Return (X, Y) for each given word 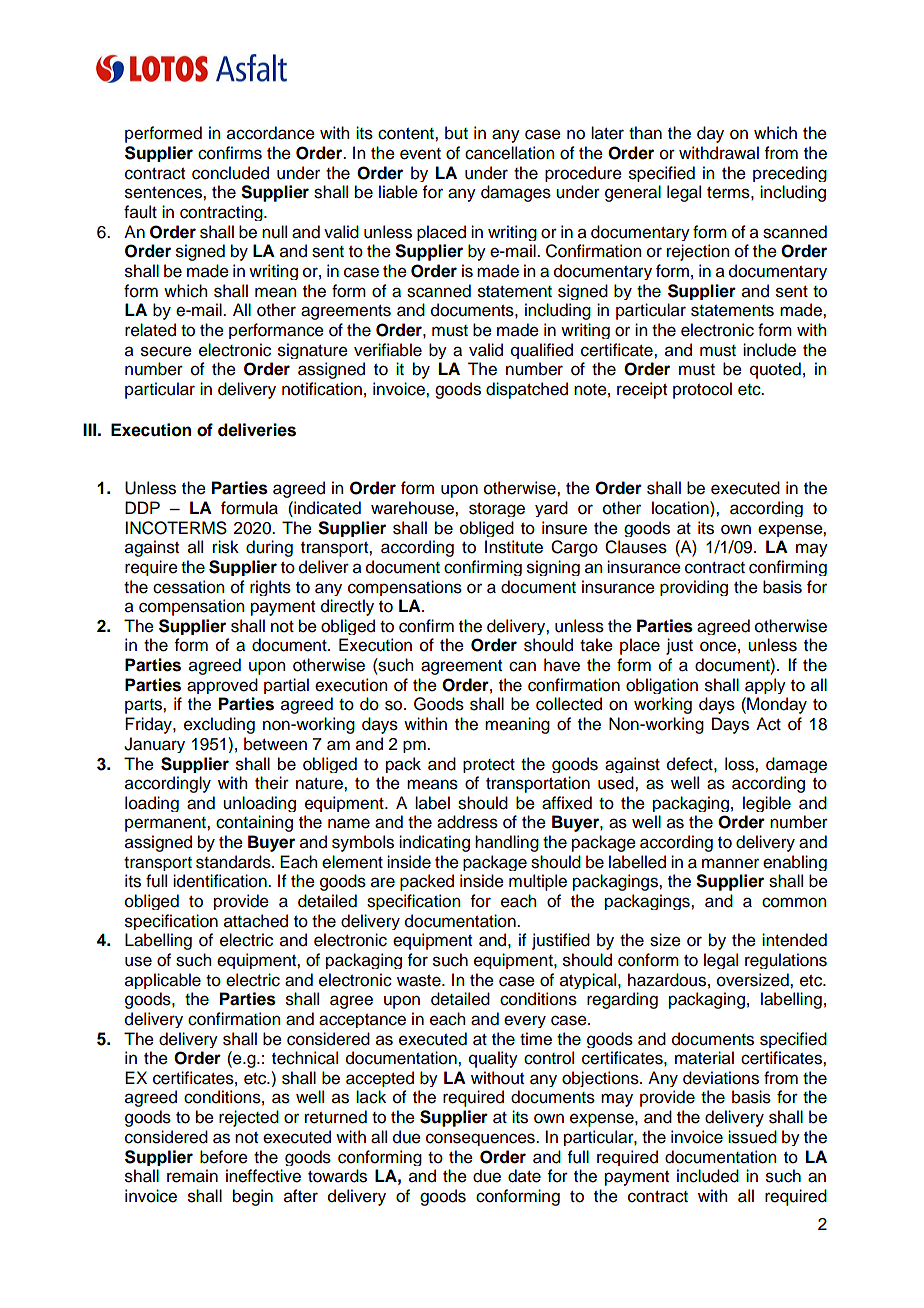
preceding (790, 174)
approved (222, 686)
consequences (481, 1139)
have (562, 665)
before (224, 1157)
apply (765, 686)
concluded (230, 173)
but (456, 133)
